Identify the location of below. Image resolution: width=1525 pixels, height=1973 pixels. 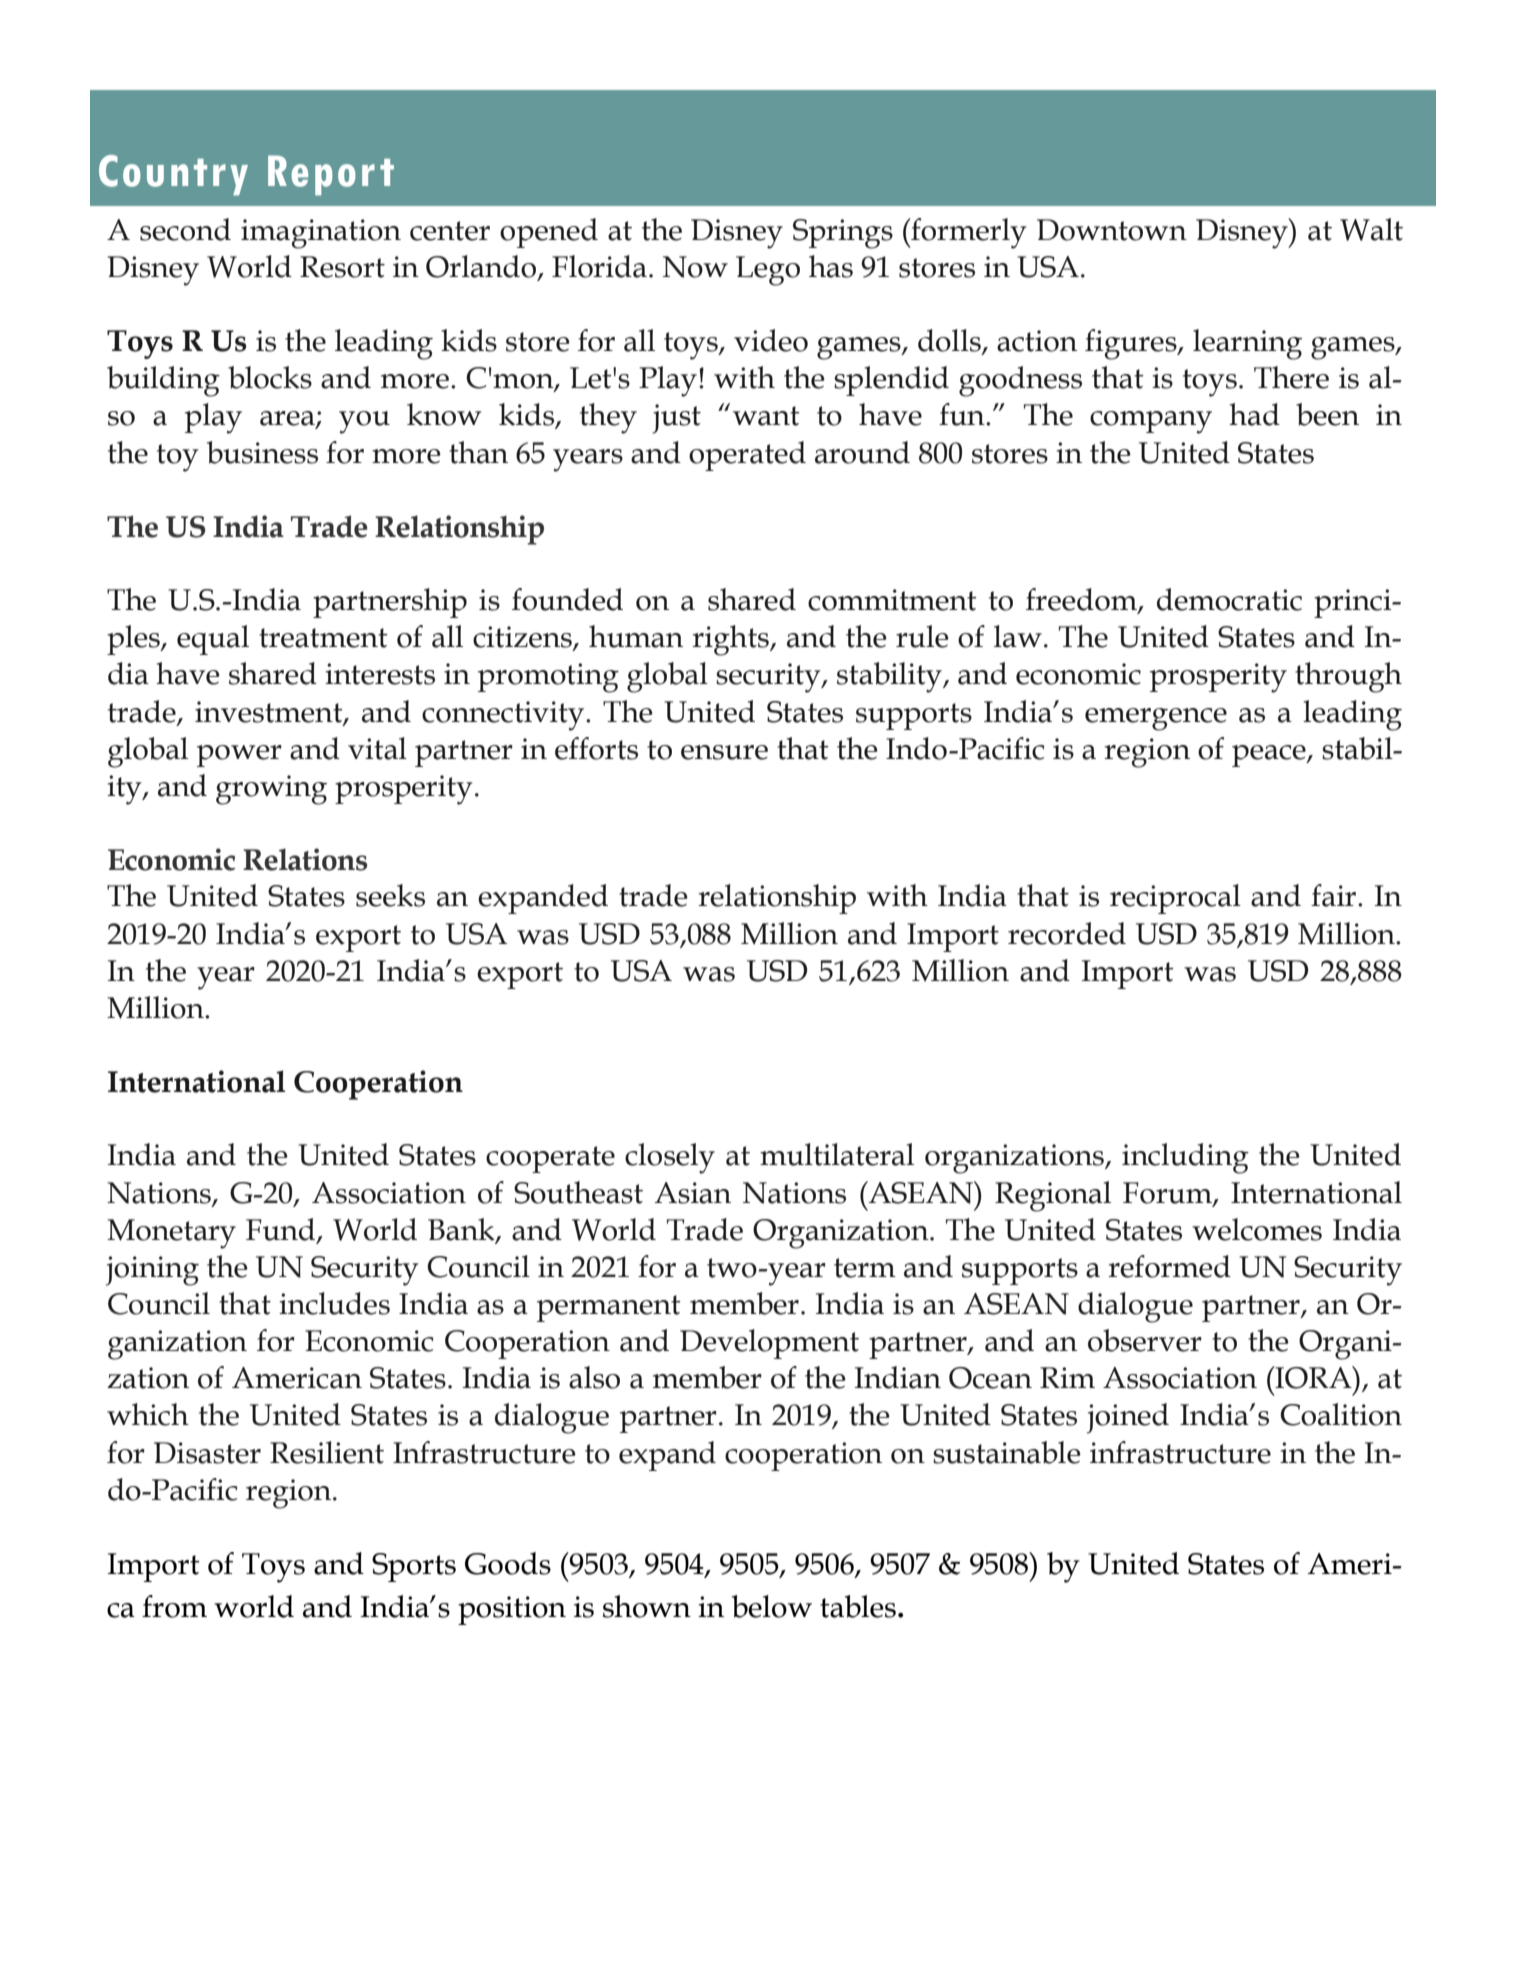
(772, 1606).
